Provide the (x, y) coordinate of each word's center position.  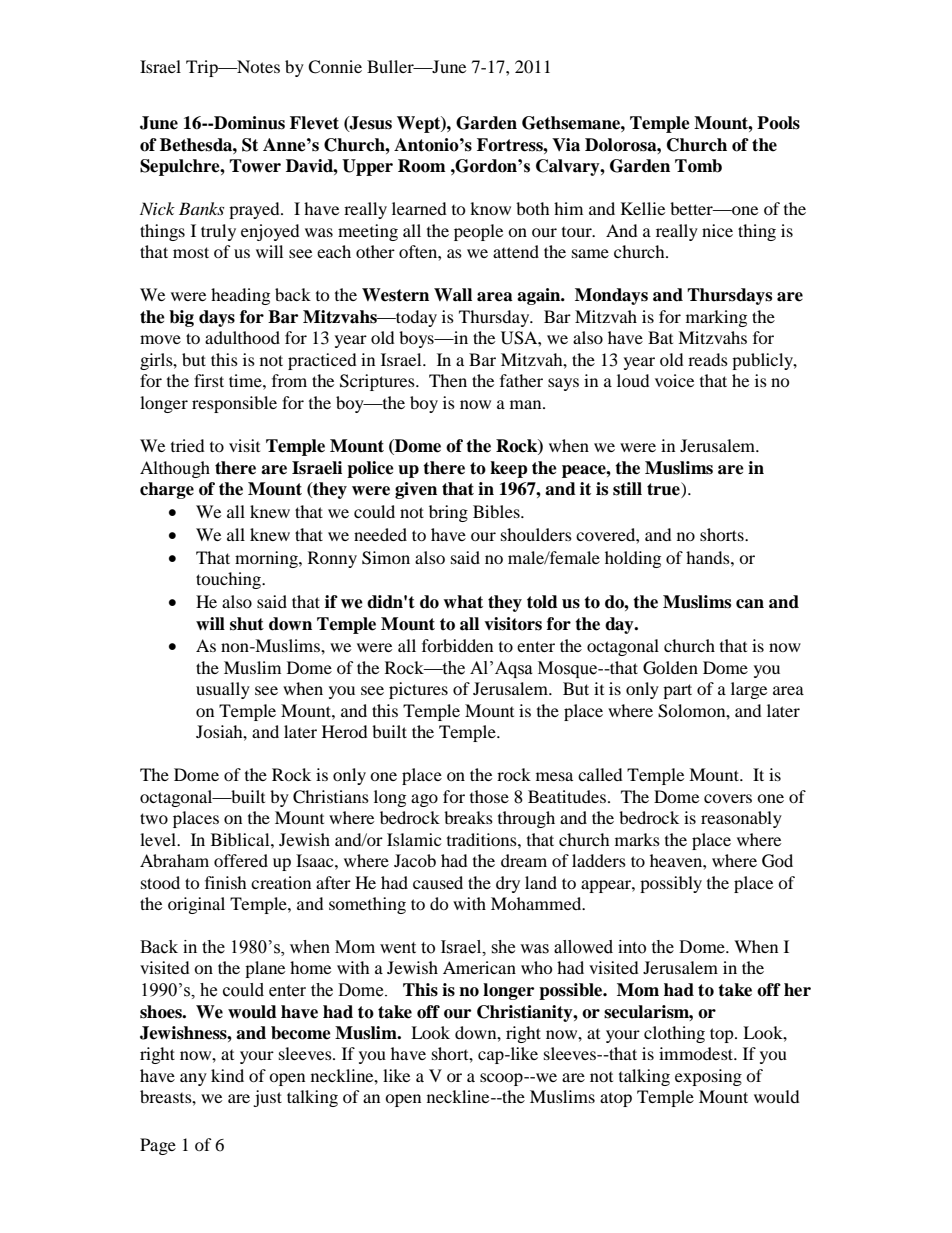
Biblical (241, 839)
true (664, 490)
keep (509, 469)
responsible (234, 404)
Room (422, 166)
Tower (255, 166)
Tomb (698, 166)
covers (728, 798)
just (267, 1098)
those (489, 796)
